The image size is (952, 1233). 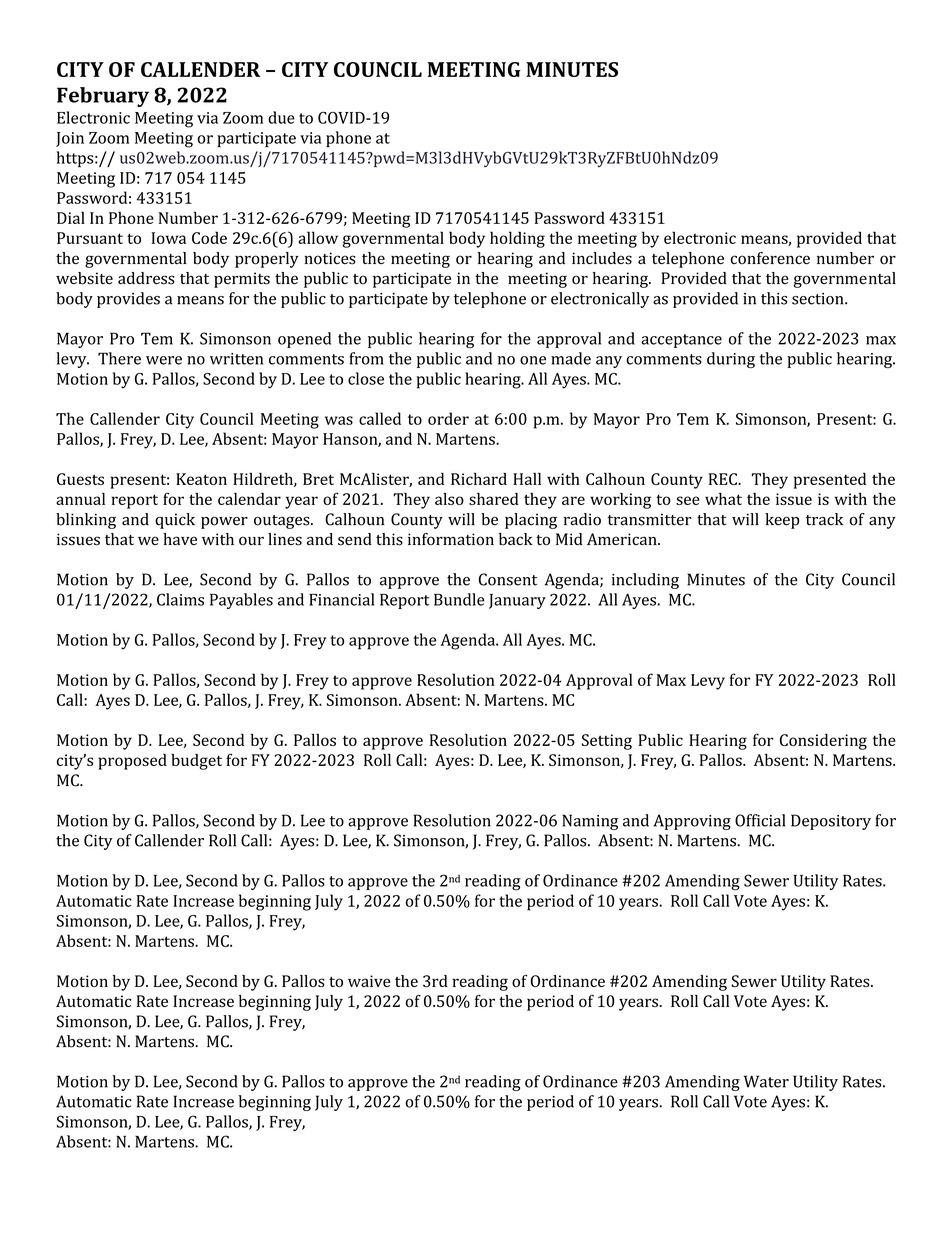 I want to click on Water, so click(x=766, y=1081).
